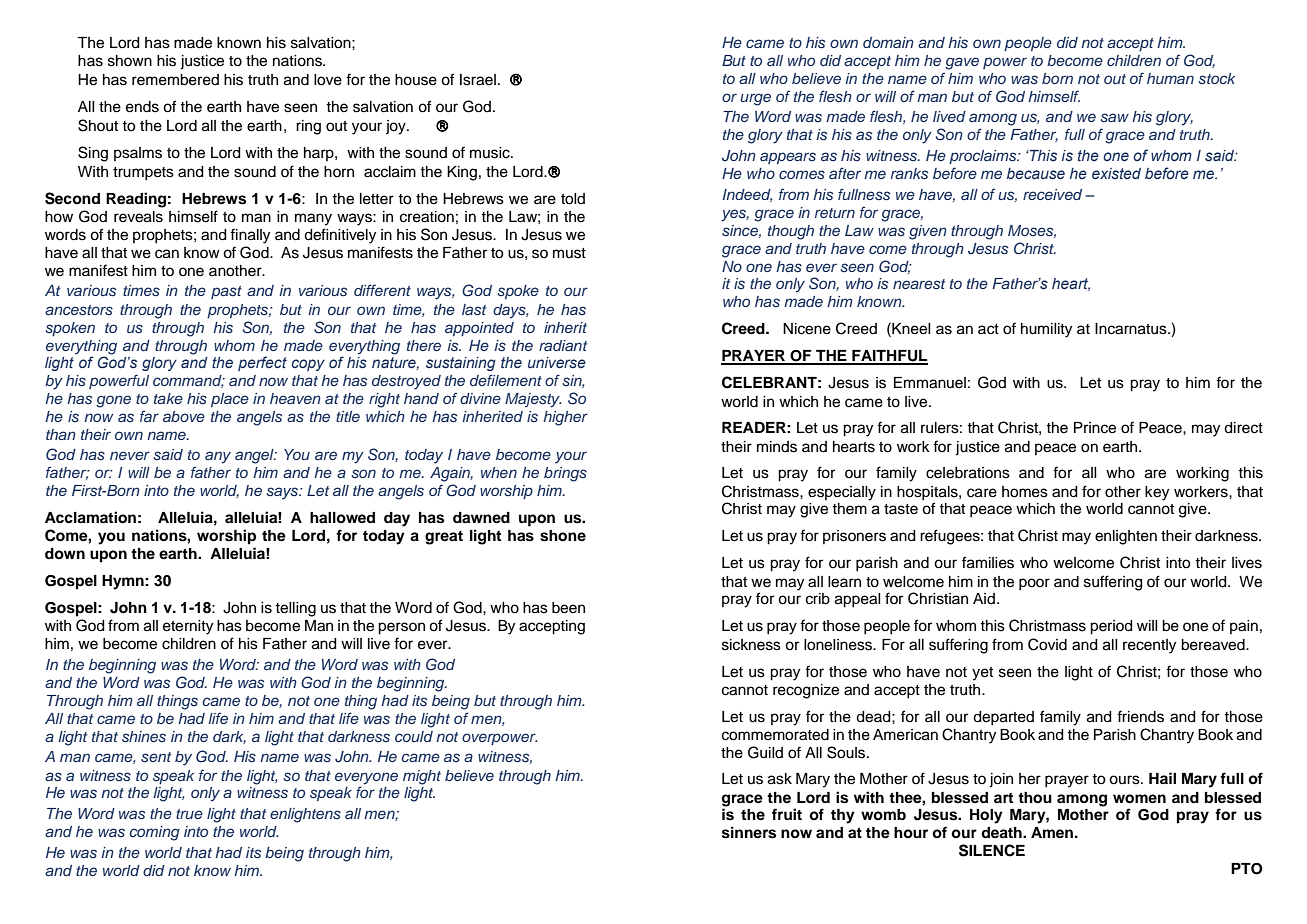  I want to click on remembered, so click(175, 80).
